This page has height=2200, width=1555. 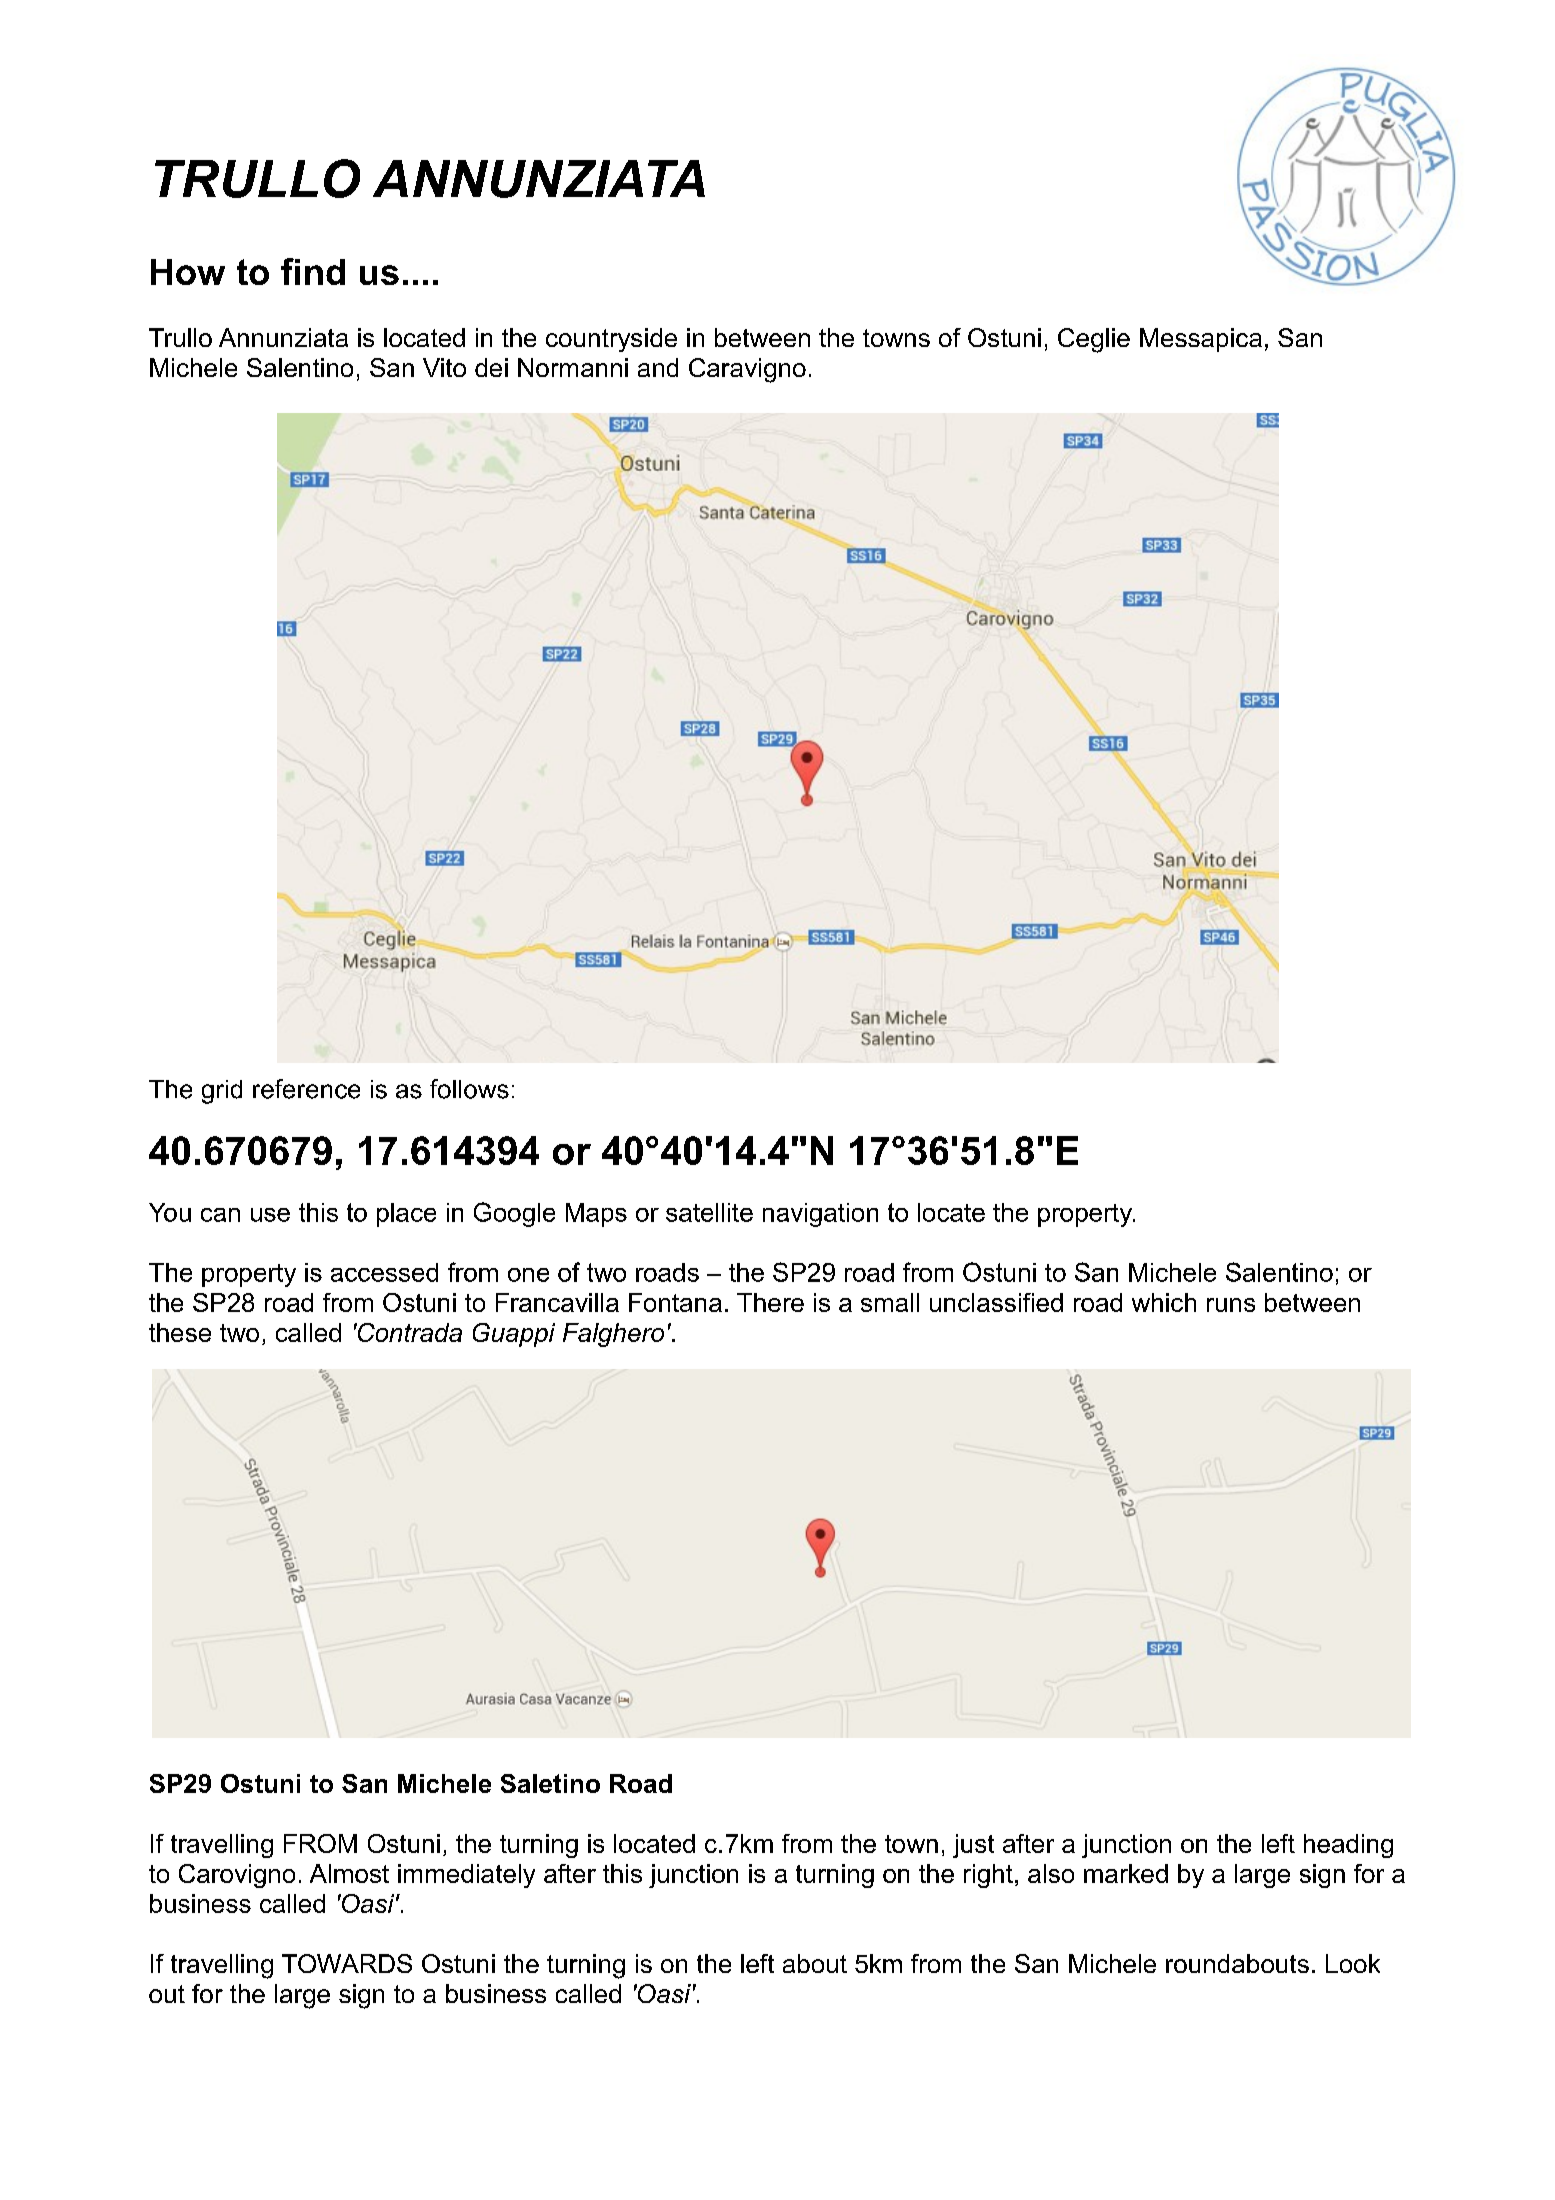 I want to click on runs, so click(x=1231, y=1305).
